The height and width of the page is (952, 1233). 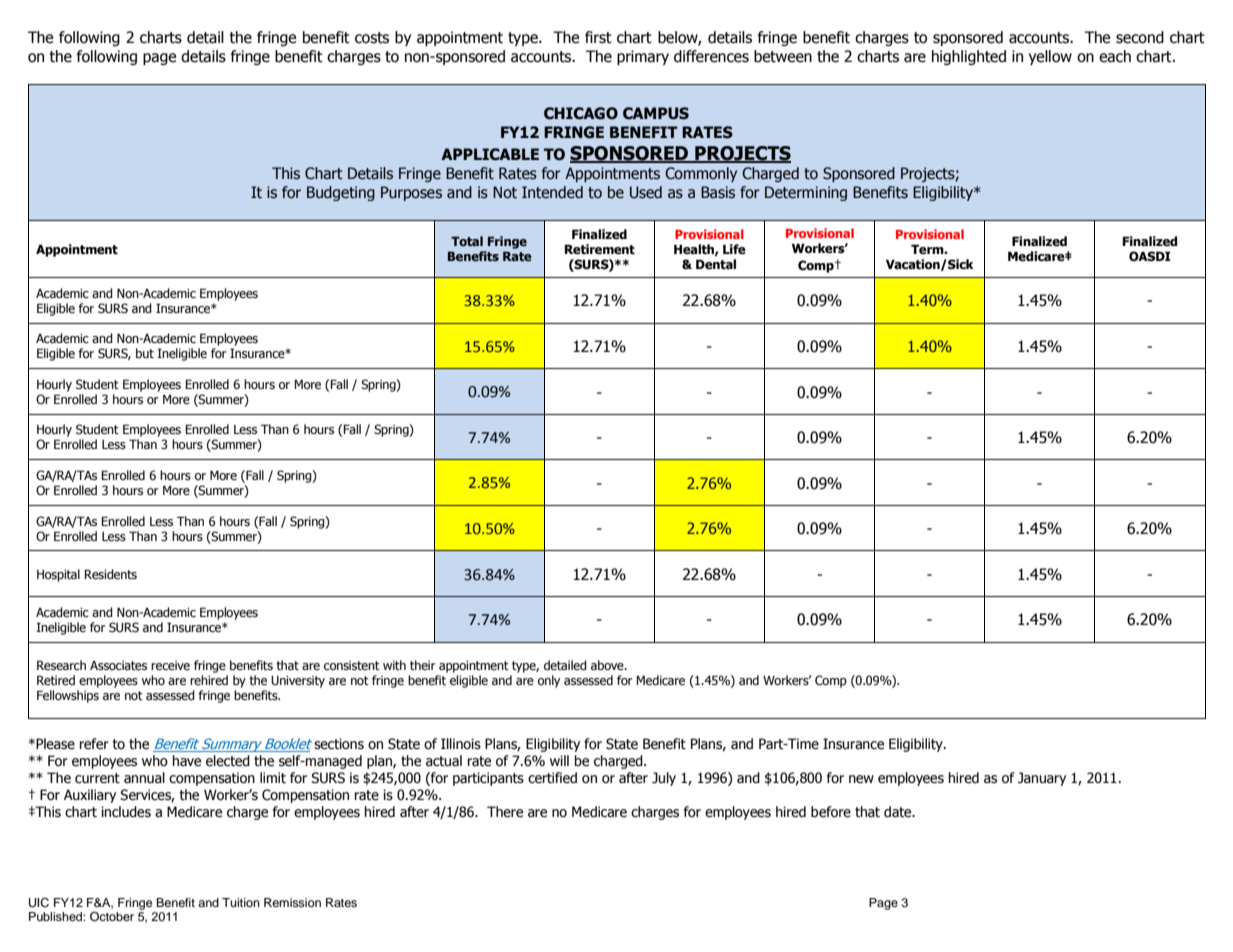 What do you see at coordinates (372, 38) in the page?
I see `costs` at bounding box center [372, 38].
